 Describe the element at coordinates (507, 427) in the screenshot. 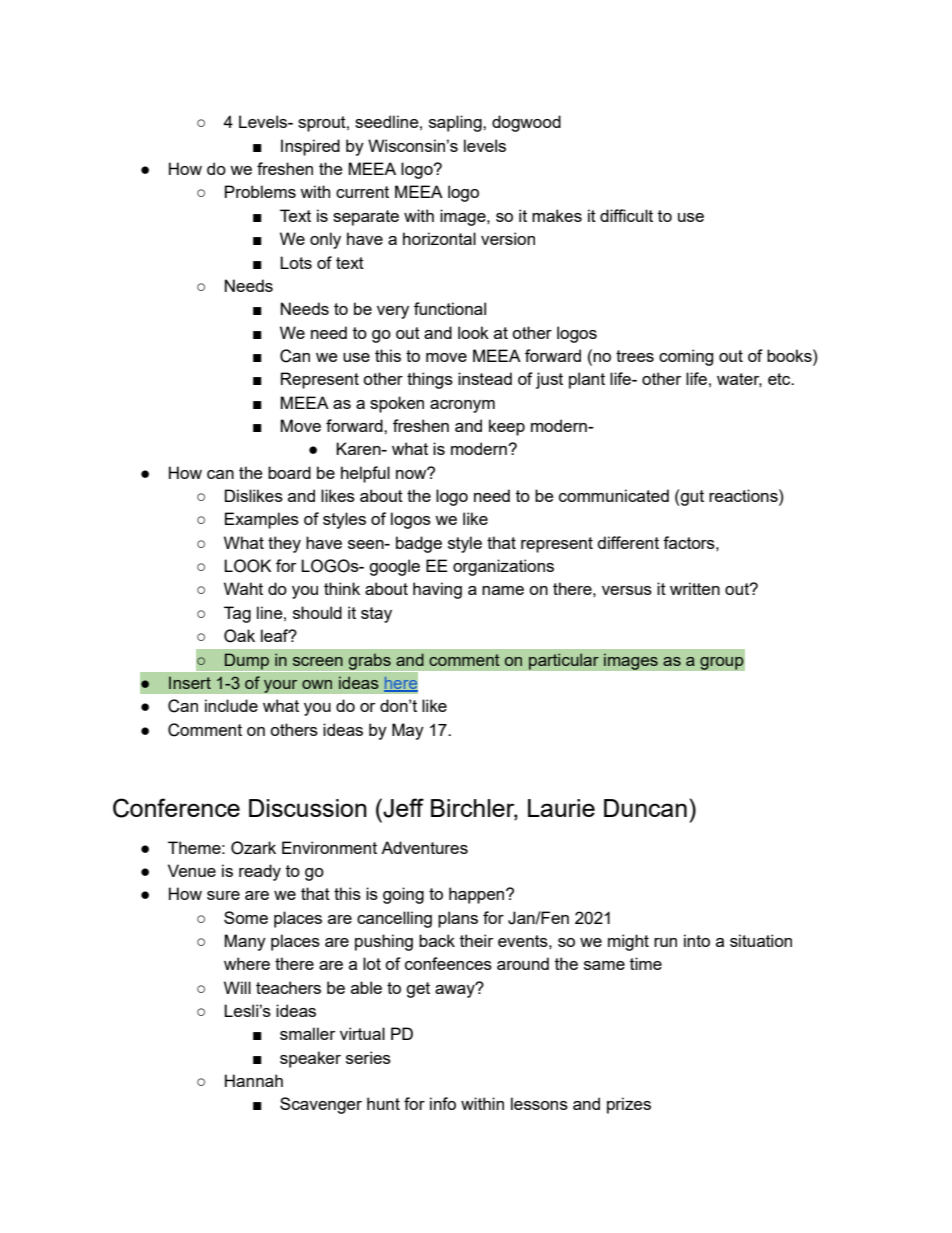

I see `keep` at that location.
